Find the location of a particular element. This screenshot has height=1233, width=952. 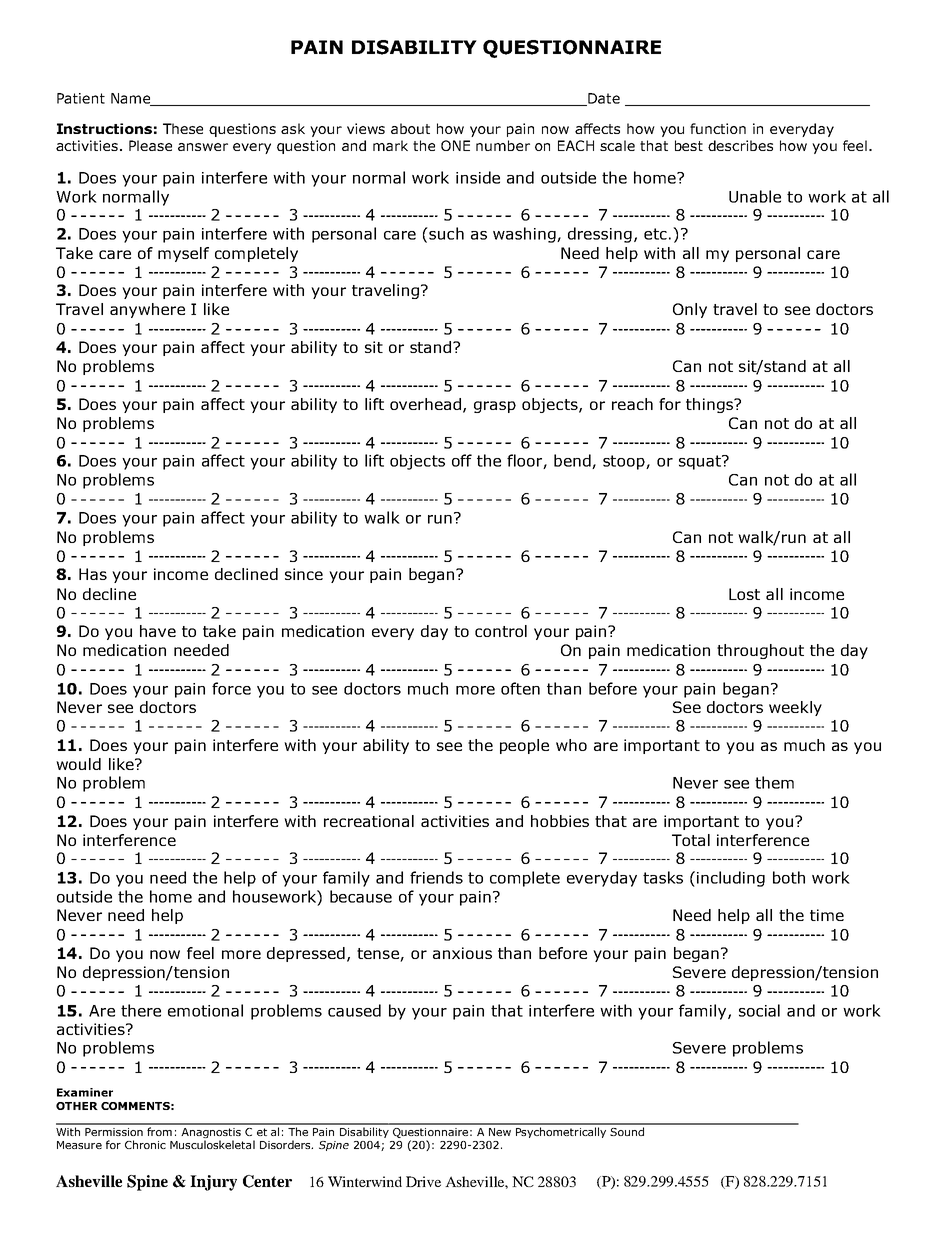

control is located at coordinates (501, 631).
